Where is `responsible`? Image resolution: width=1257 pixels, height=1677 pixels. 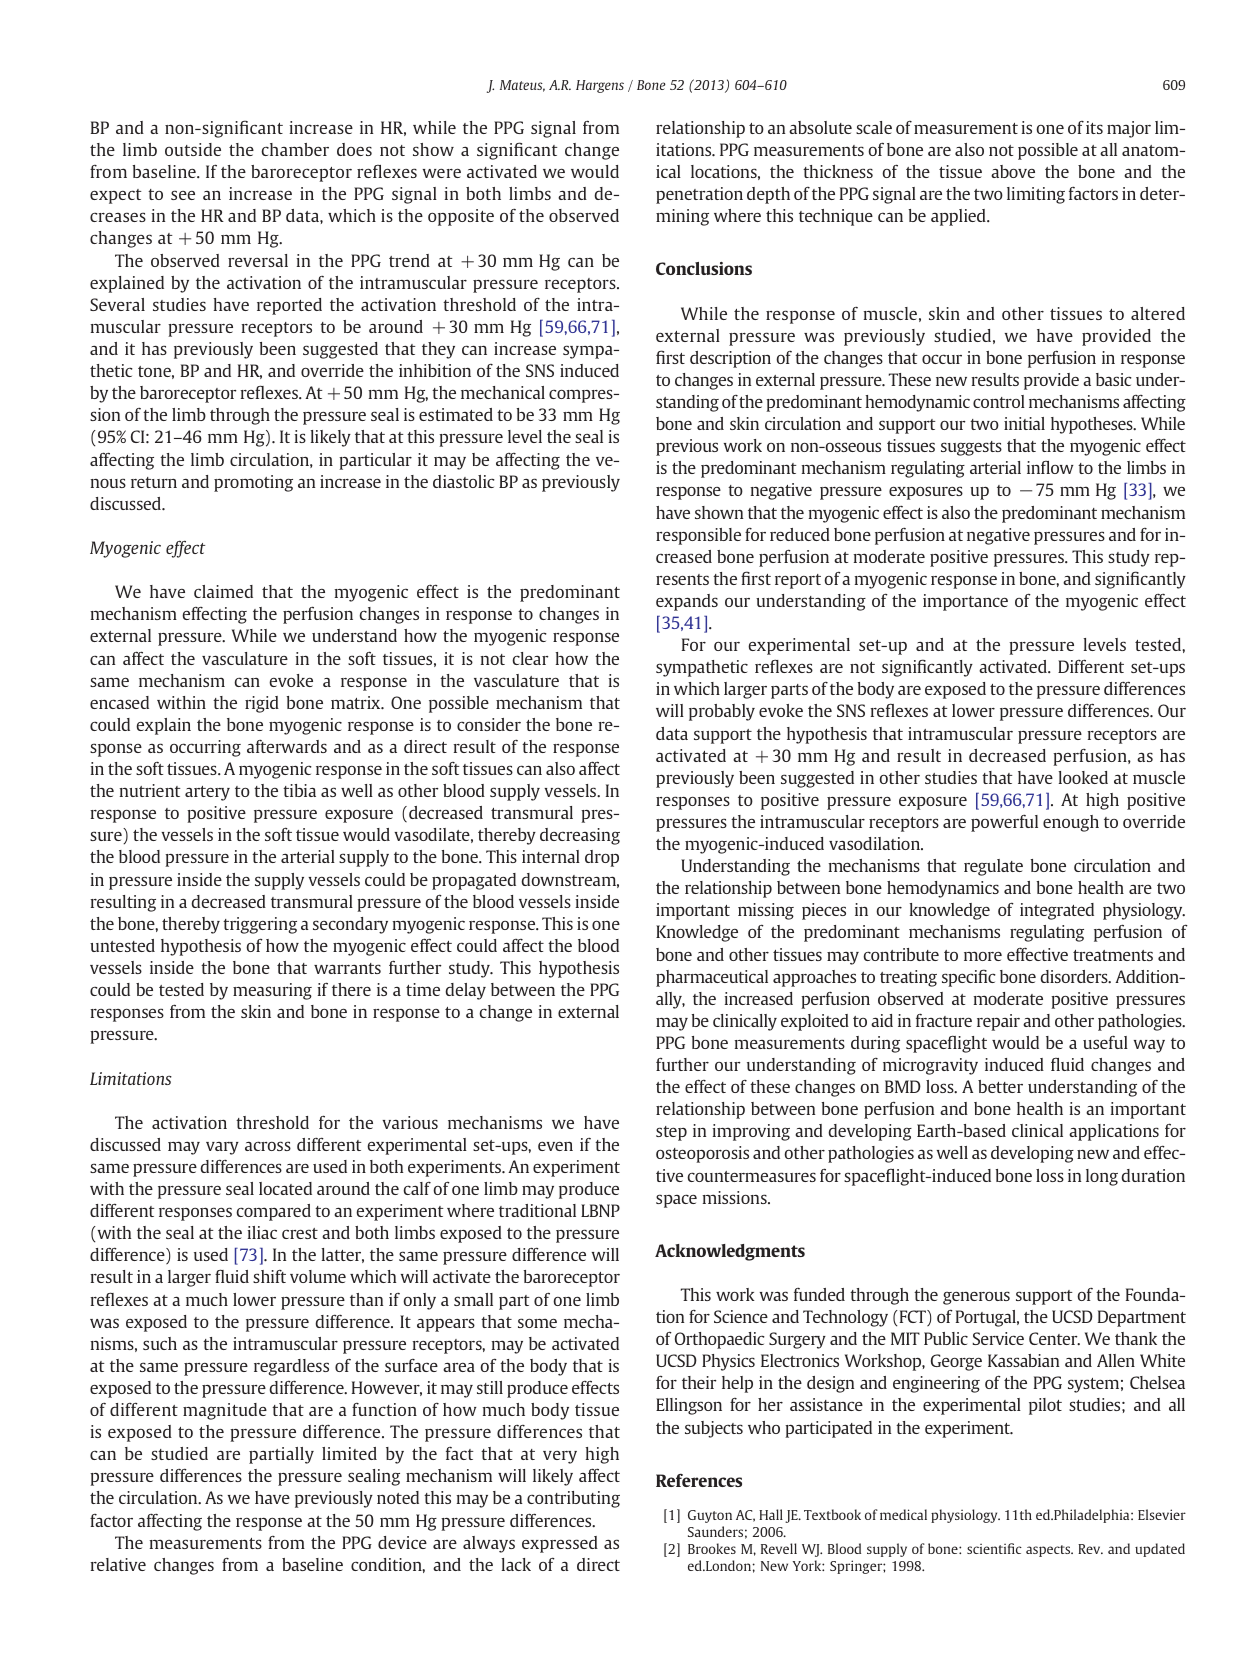
responsible is located at coordinates (698, 536).
